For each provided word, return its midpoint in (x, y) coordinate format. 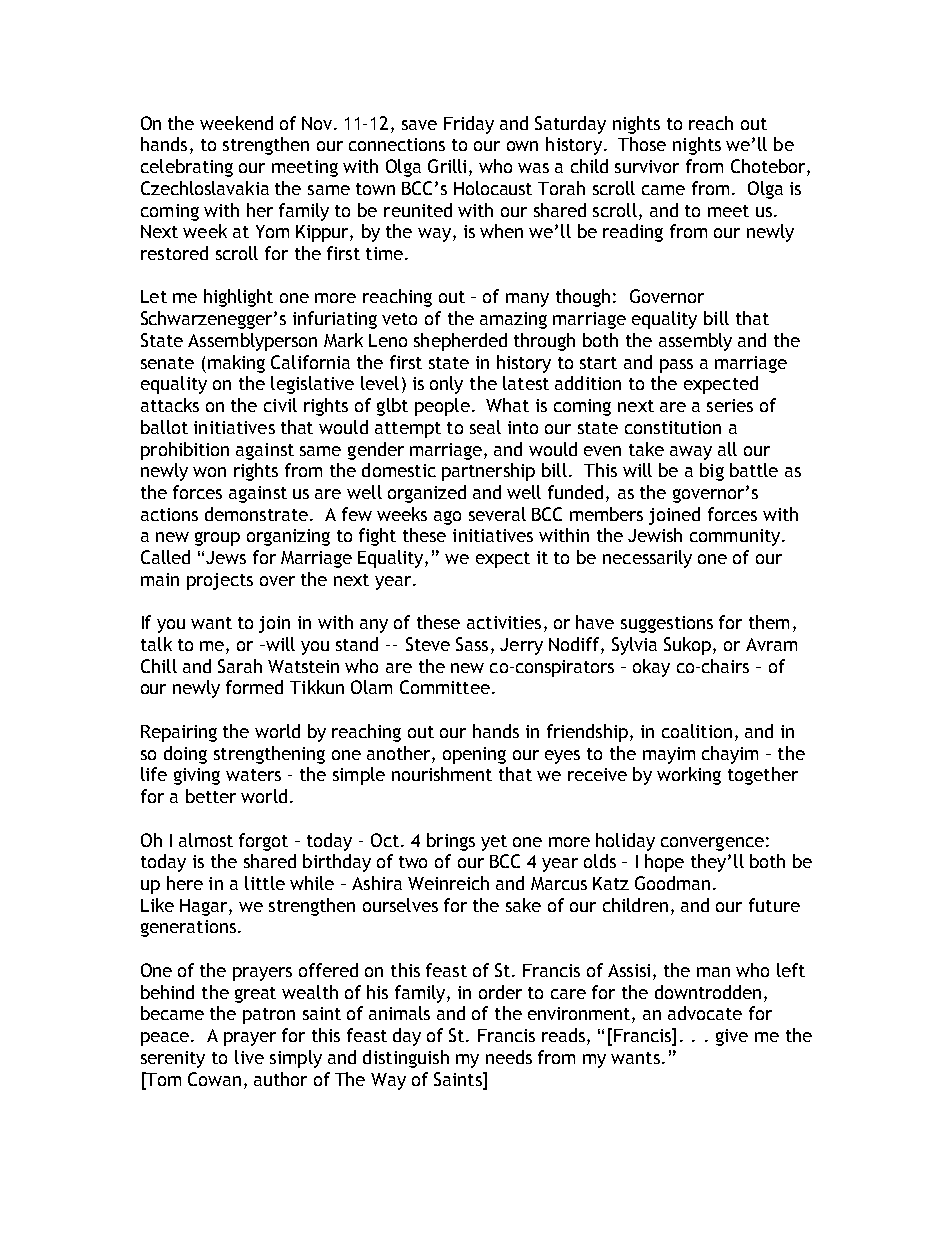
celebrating (187, 168)
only (446, 385)
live (249, 1057)
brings (451, 842)
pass (676, 366)
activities (504, 622)
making (236, 364)
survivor (647, 166)
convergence (712, 844)
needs (509, 1057)
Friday (469, 125)
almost (206, 840)
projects (220, 581)
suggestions (667, 624)
